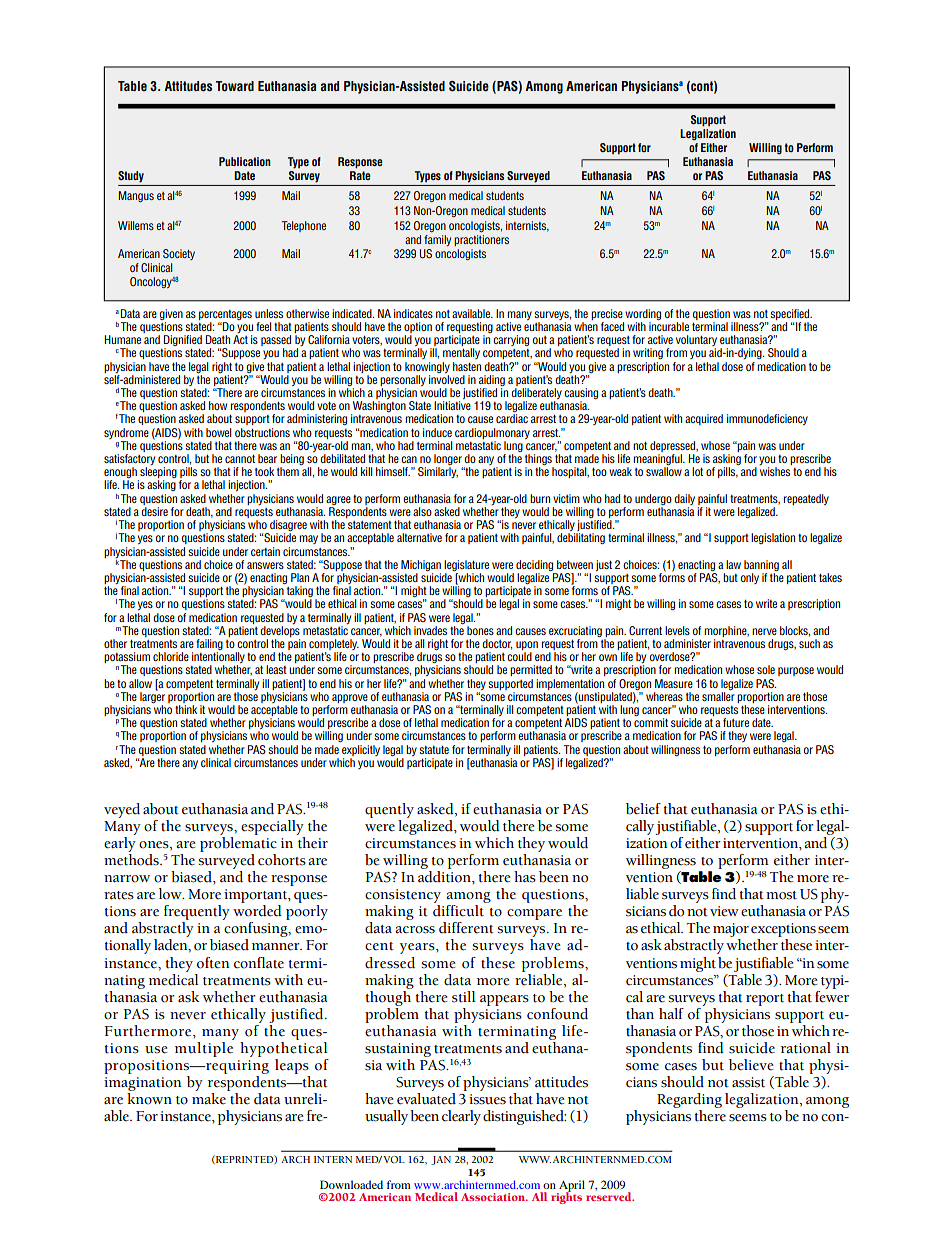 Image resolution: width=952 pixels, height=1233 pixels. What do you see at coordinates (481, 240) in the screenshot?
I see `practitioners` at bounding box center [481, 240].
